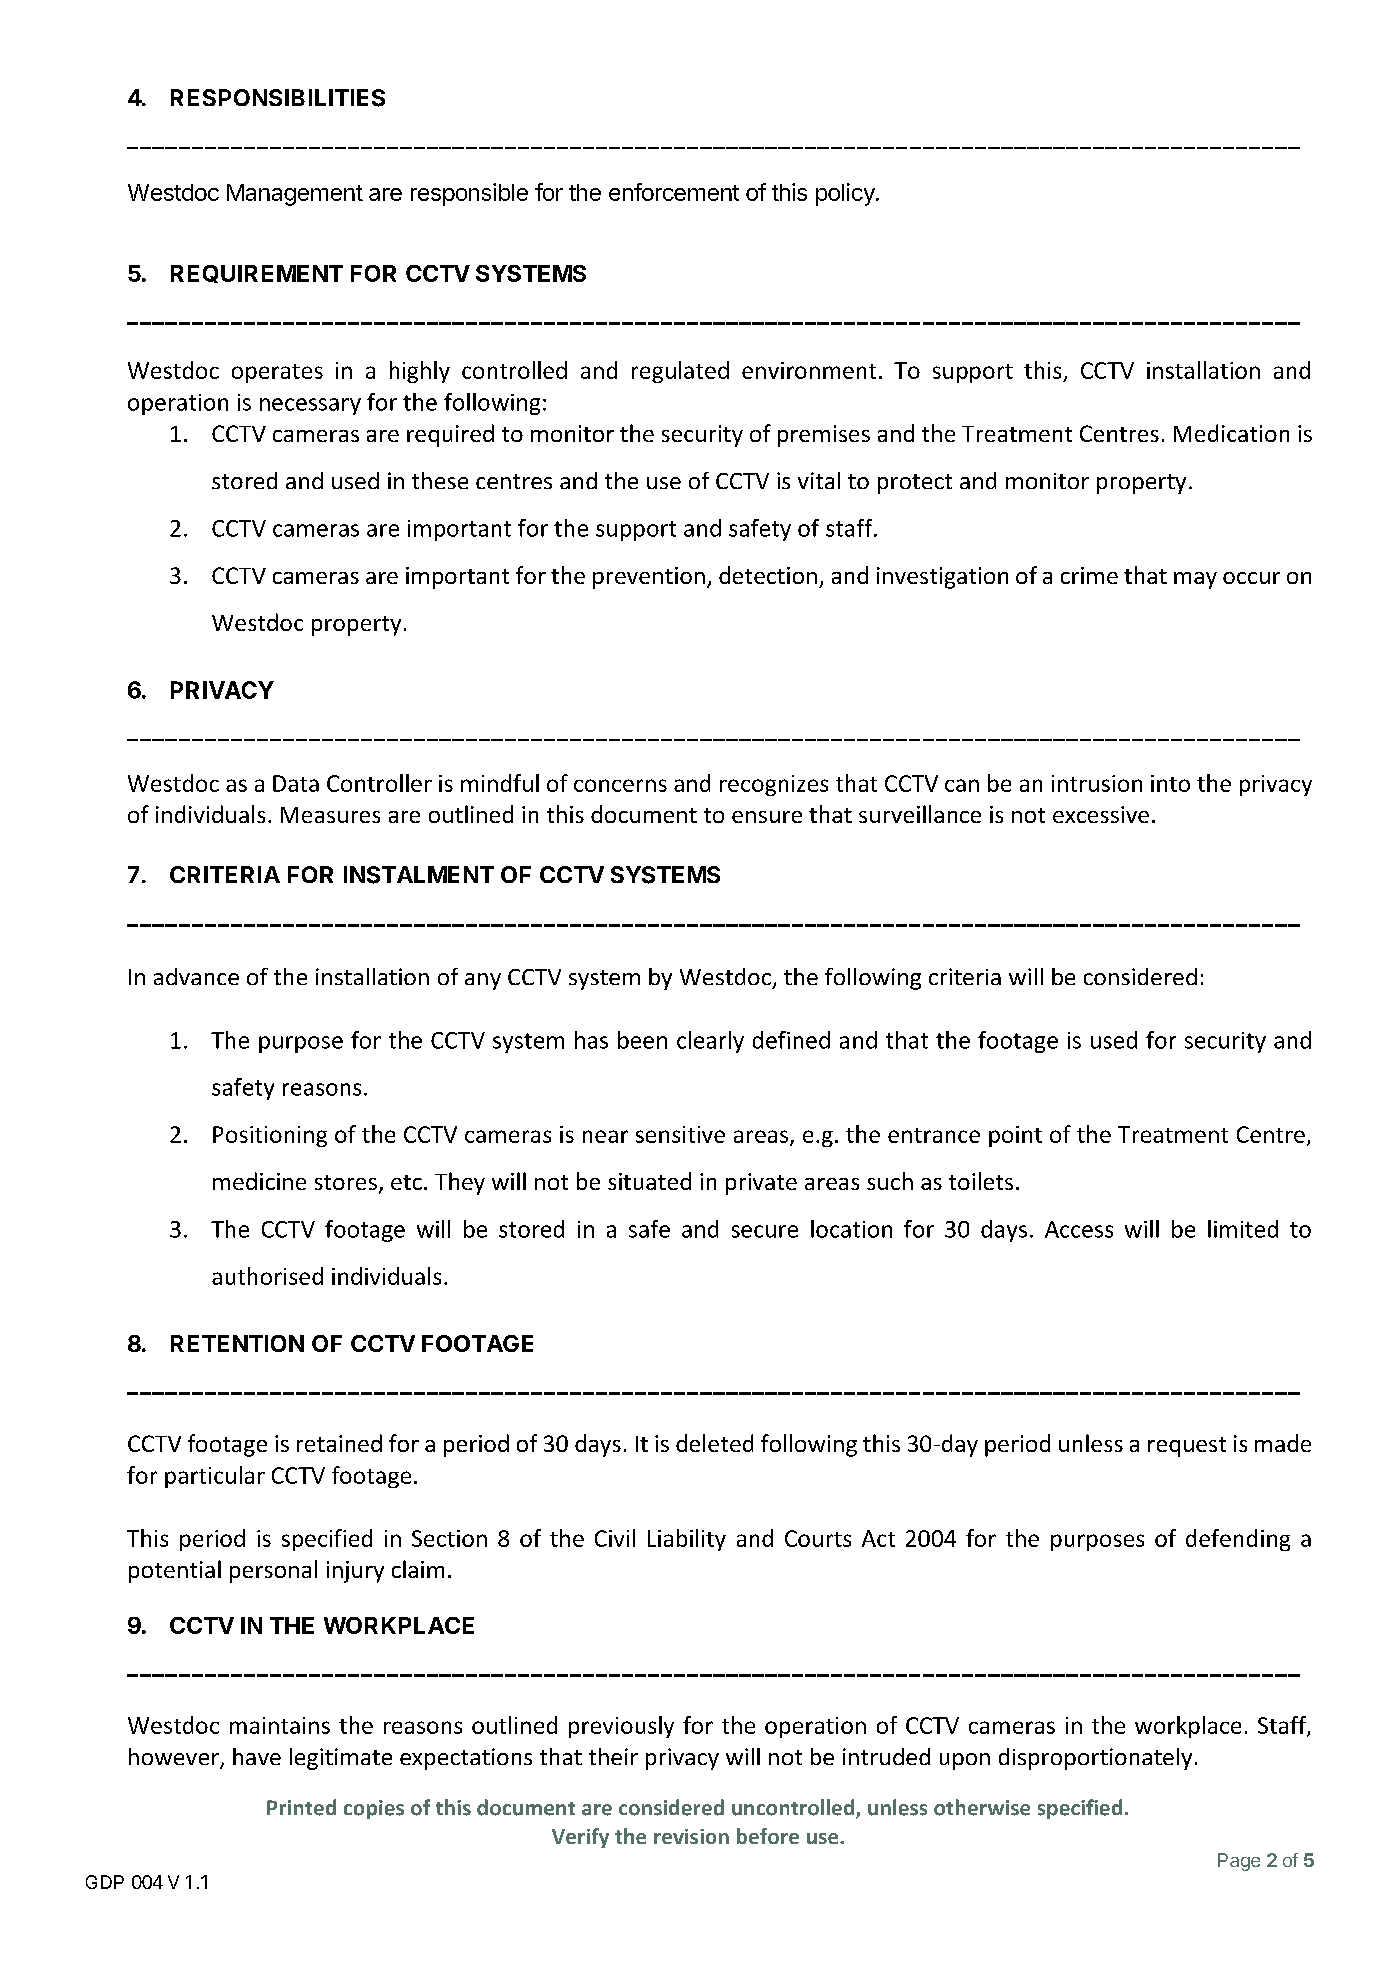 This screenshot has height=1976, width=1397. Describe the element at coordinates (296, 783) in the screenshot. I see `Data` at that location.
